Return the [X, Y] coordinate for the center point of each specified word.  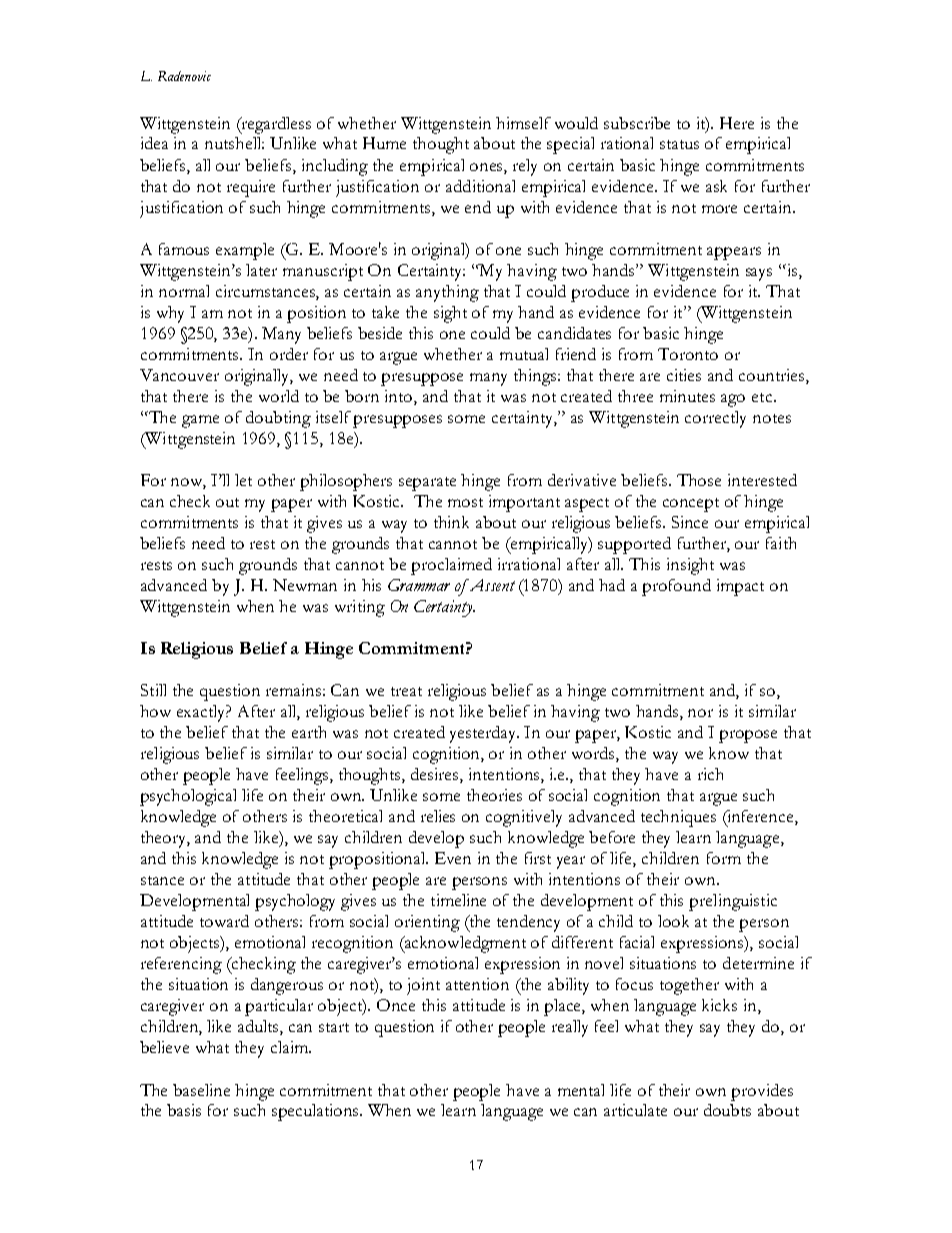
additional [480, 186]
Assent [491, 585]
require [251, 188]
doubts [727, 1110]
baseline [201, 1090]
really [570, 1028]
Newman [305, 585]
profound [676, 587]
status [679, 144]
